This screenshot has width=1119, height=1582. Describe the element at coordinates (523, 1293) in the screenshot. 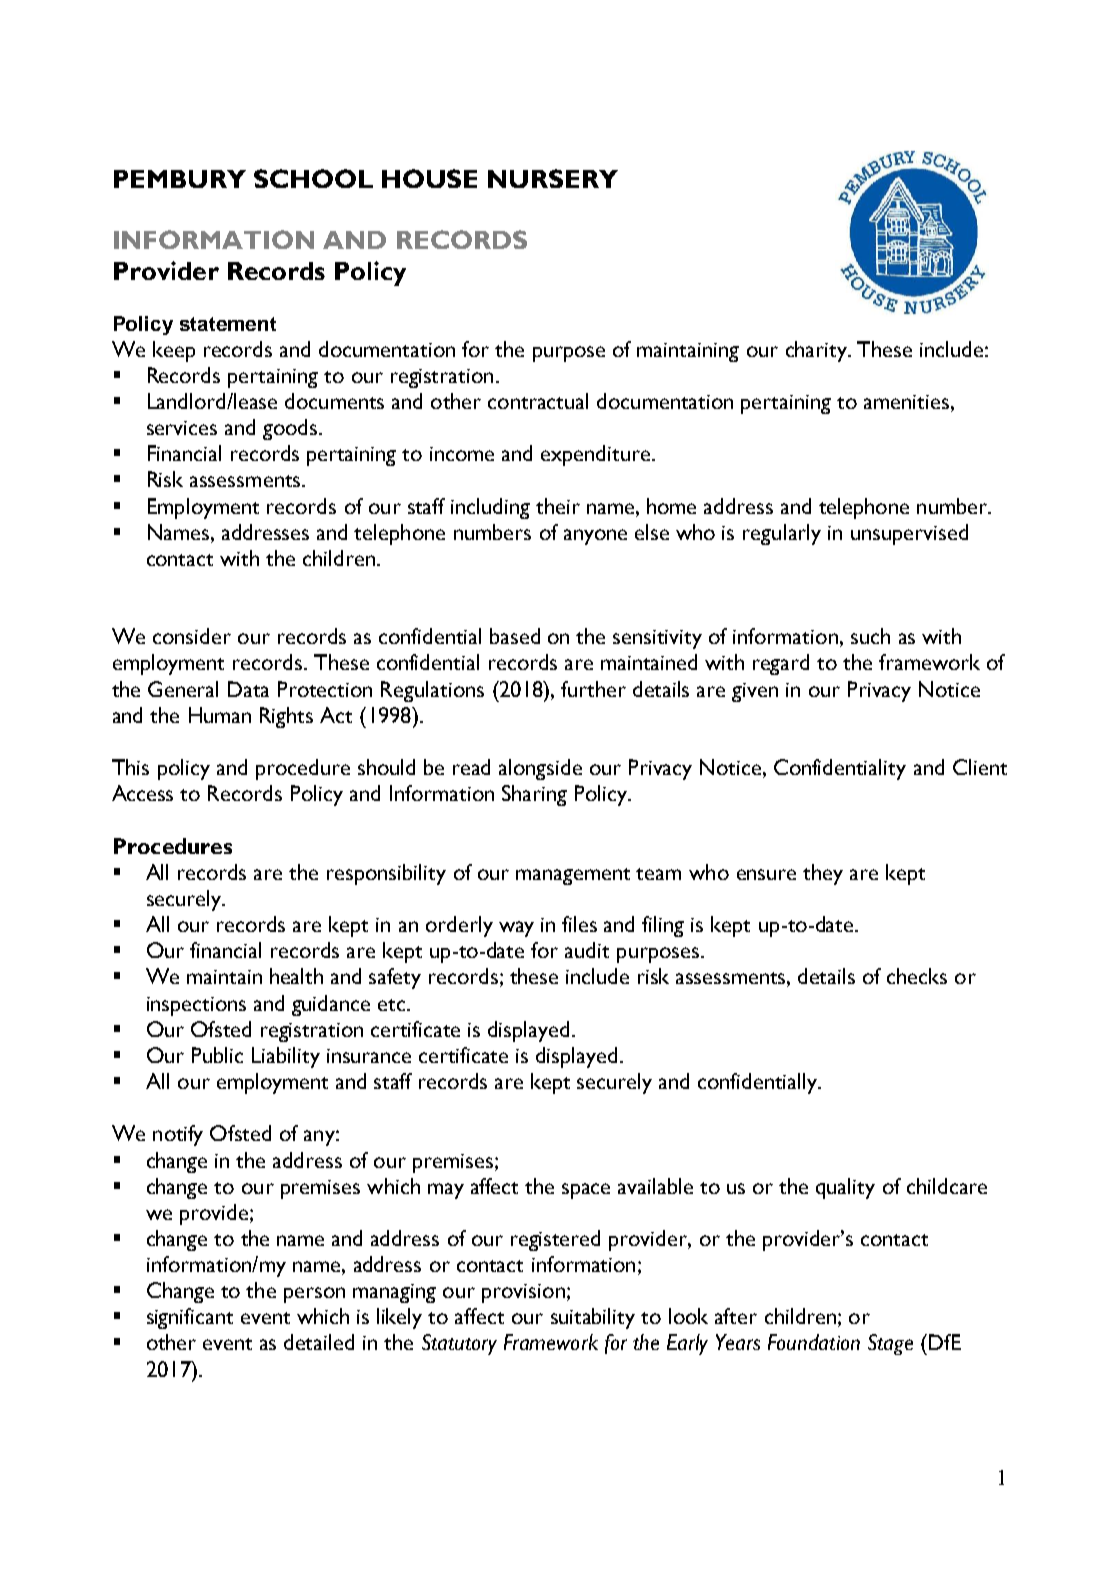

I see `provision` at that location.
